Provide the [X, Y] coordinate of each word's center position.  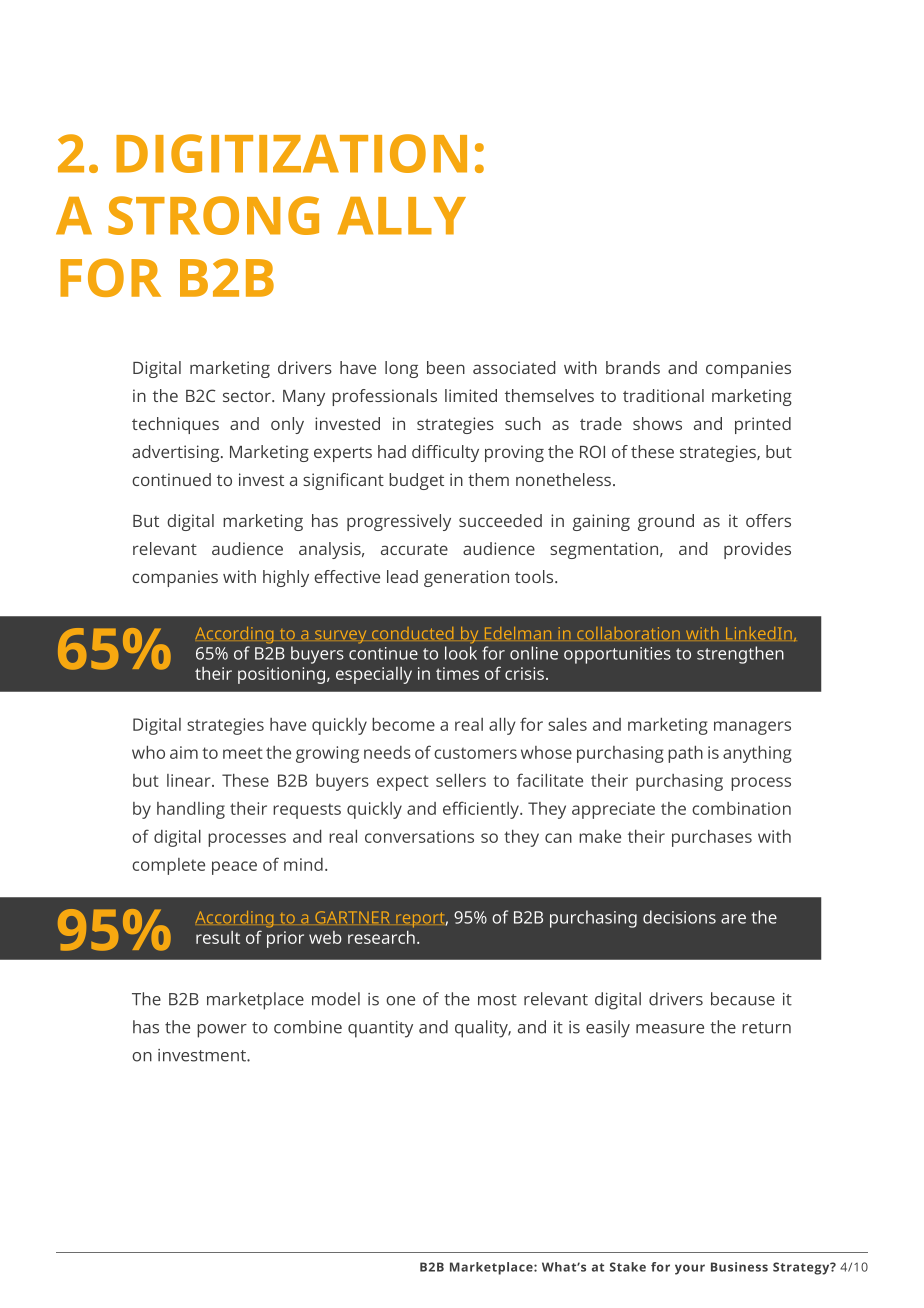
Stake [628, 1267]
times [457, 673]
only [287, 425]
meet [243, 753]
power [222, 1031]
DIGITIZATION [291, 153]
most [497, 1000]
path [685, 754]
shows [657, 423]
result [218, 937]
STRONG [213, 215]
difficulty [445, 453]
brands [633, 367]
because [743, 999]
